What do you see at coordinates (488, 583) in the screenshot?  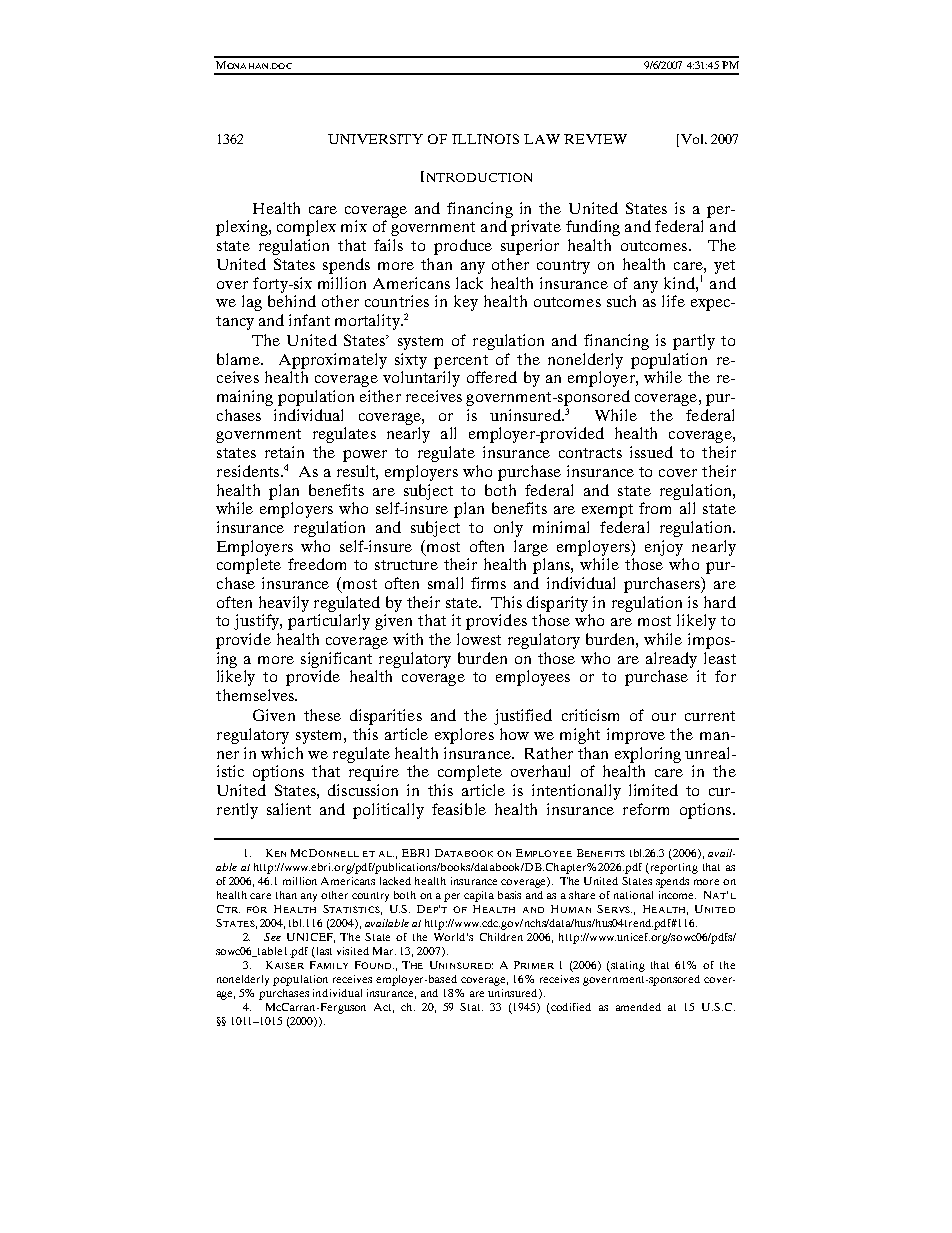 I see `firms` at bounding box center [488, 583].
